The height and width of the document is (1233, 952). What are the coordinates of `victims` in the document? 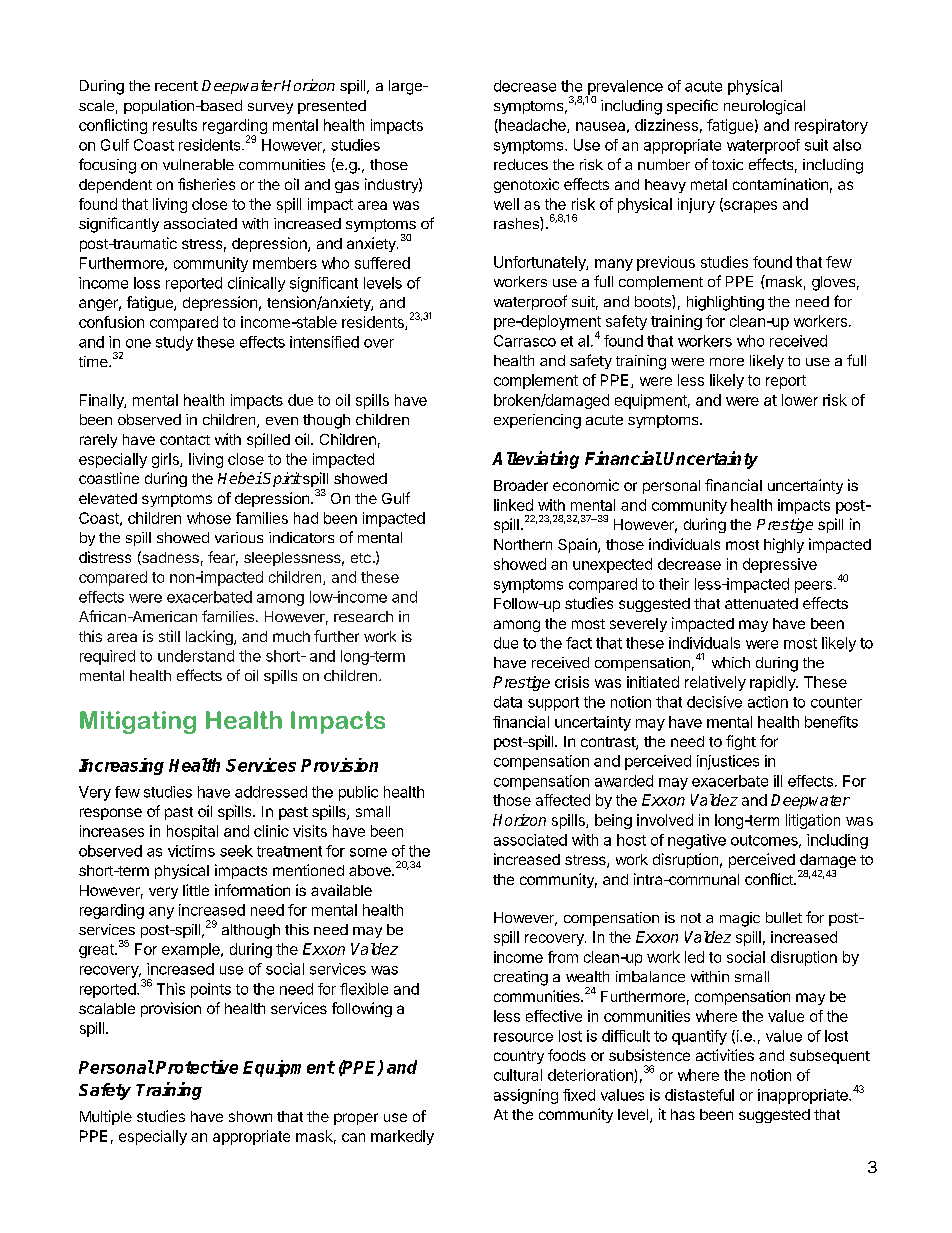 It's located at (191, 851).
